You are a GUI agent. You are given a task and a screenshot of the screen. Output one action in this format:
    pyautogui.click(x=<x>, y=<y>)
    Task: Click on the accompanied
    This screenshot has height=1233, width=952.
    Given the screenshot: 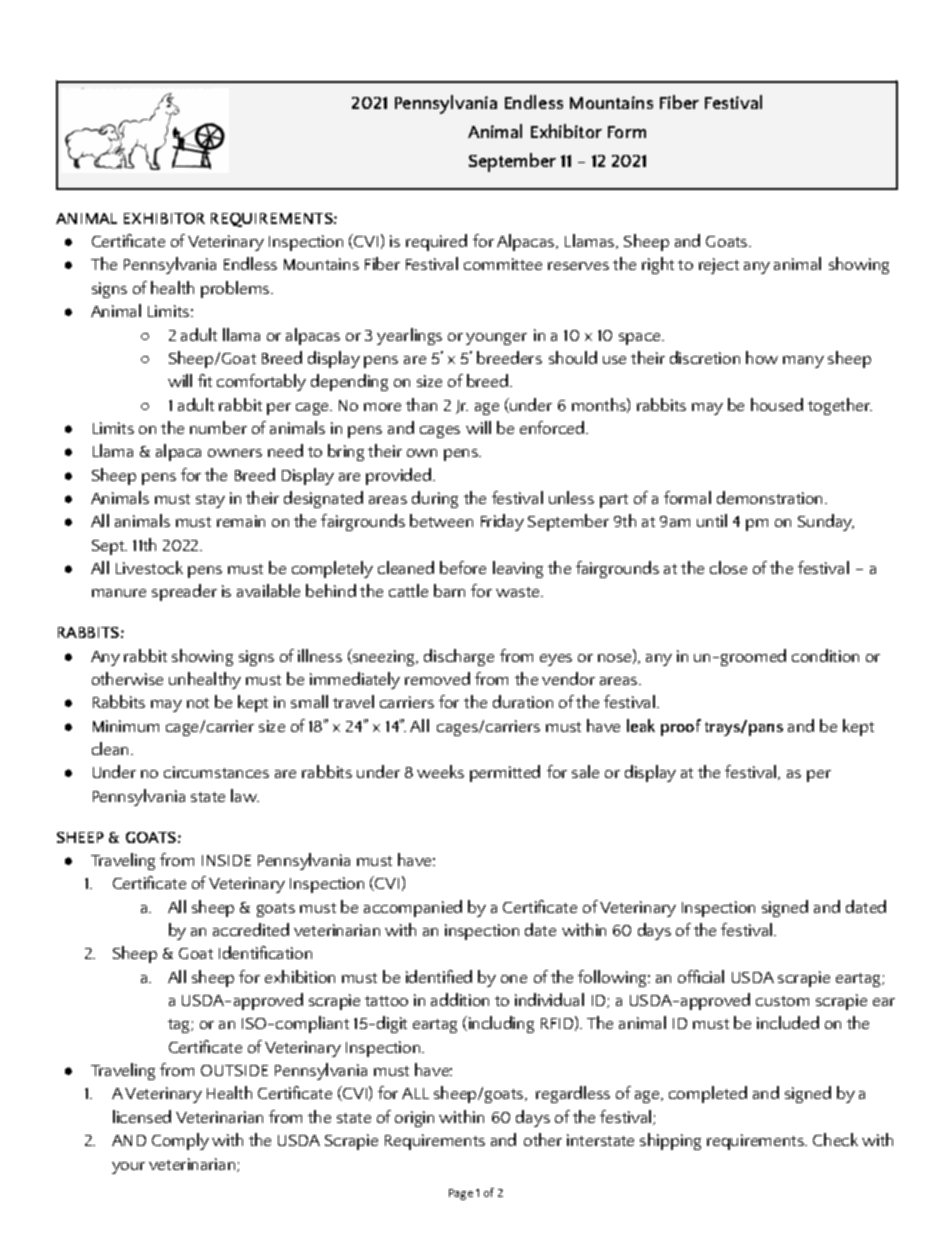 What is the action you would take?
    pyautogui.click(x=413, y=908)
